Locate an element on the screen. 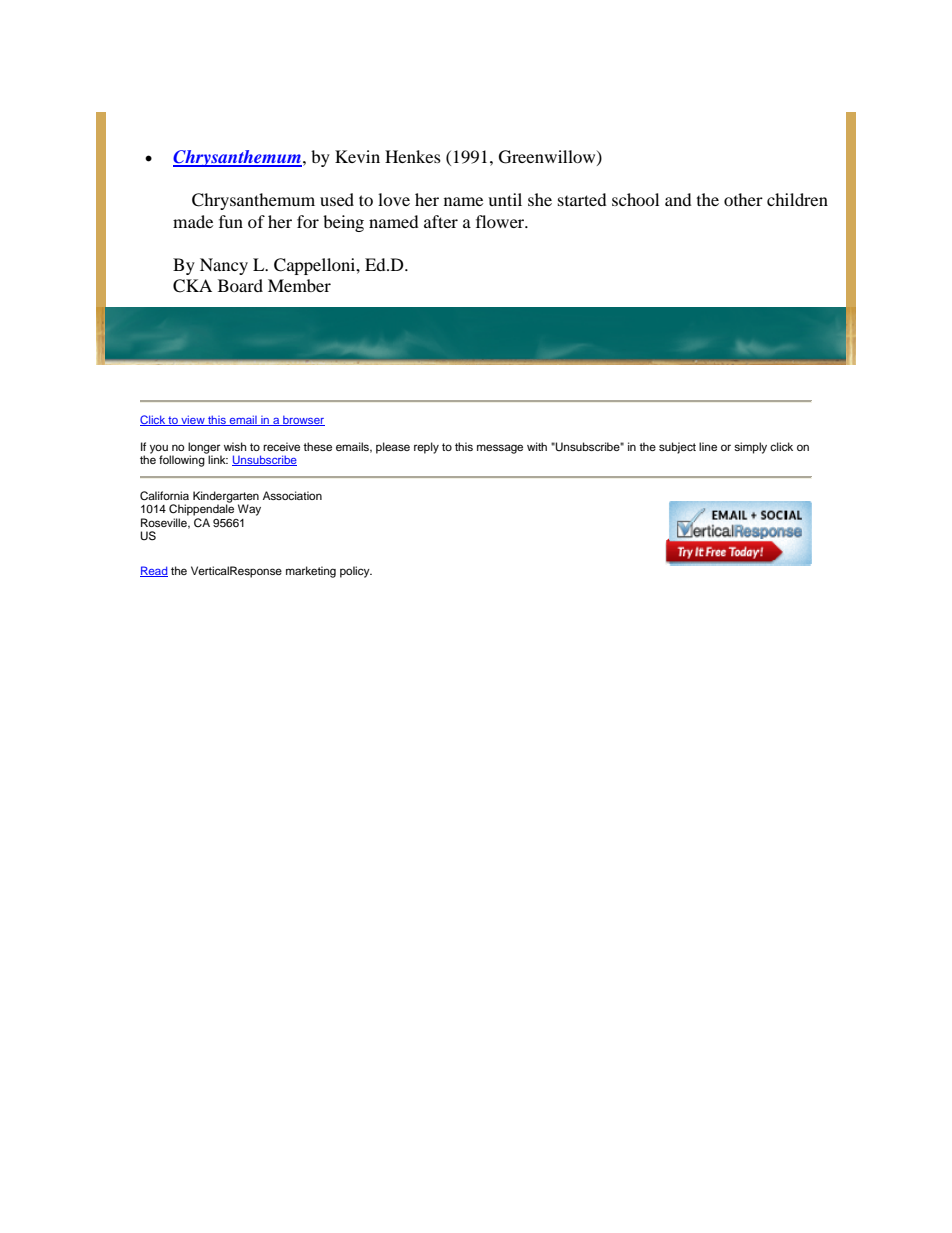  line is located at coordinates (708, 446).
